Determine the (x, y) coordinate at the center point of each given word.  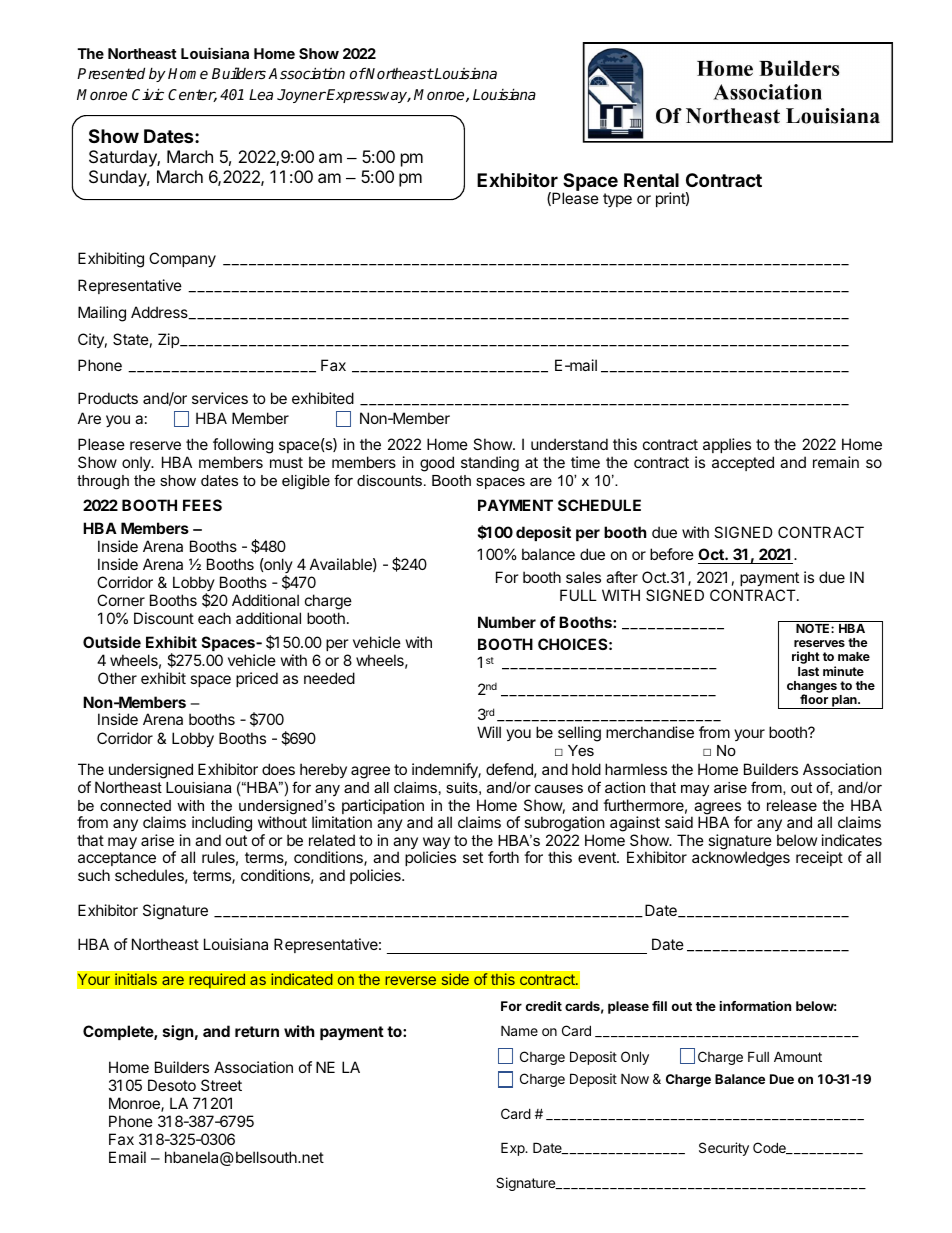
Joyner (301, 96)
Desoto (172, 1085)
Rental (651, 180)
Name (519, 1030)
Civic (148, 94)
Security (724, 1149)
